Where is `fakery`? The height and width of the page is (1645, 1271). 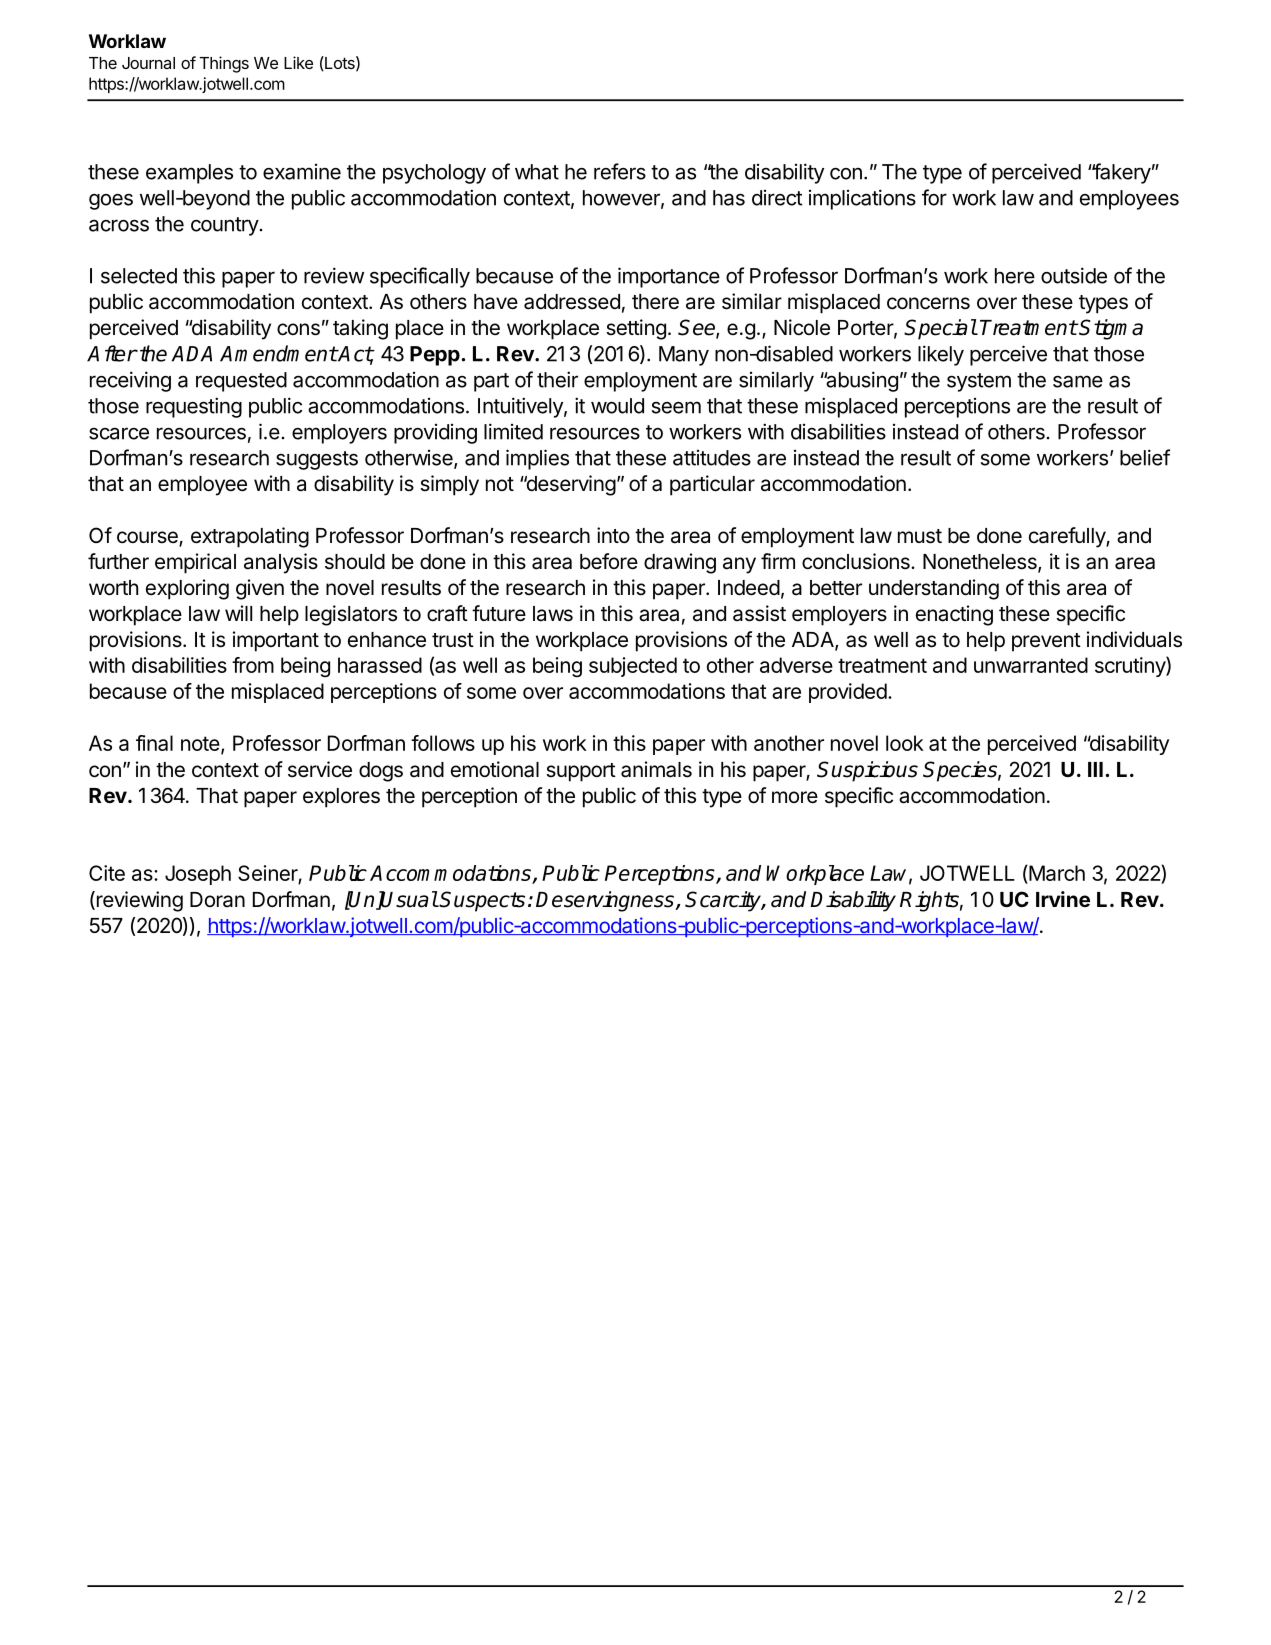 fakery is located at coordinates (1121, 173).
